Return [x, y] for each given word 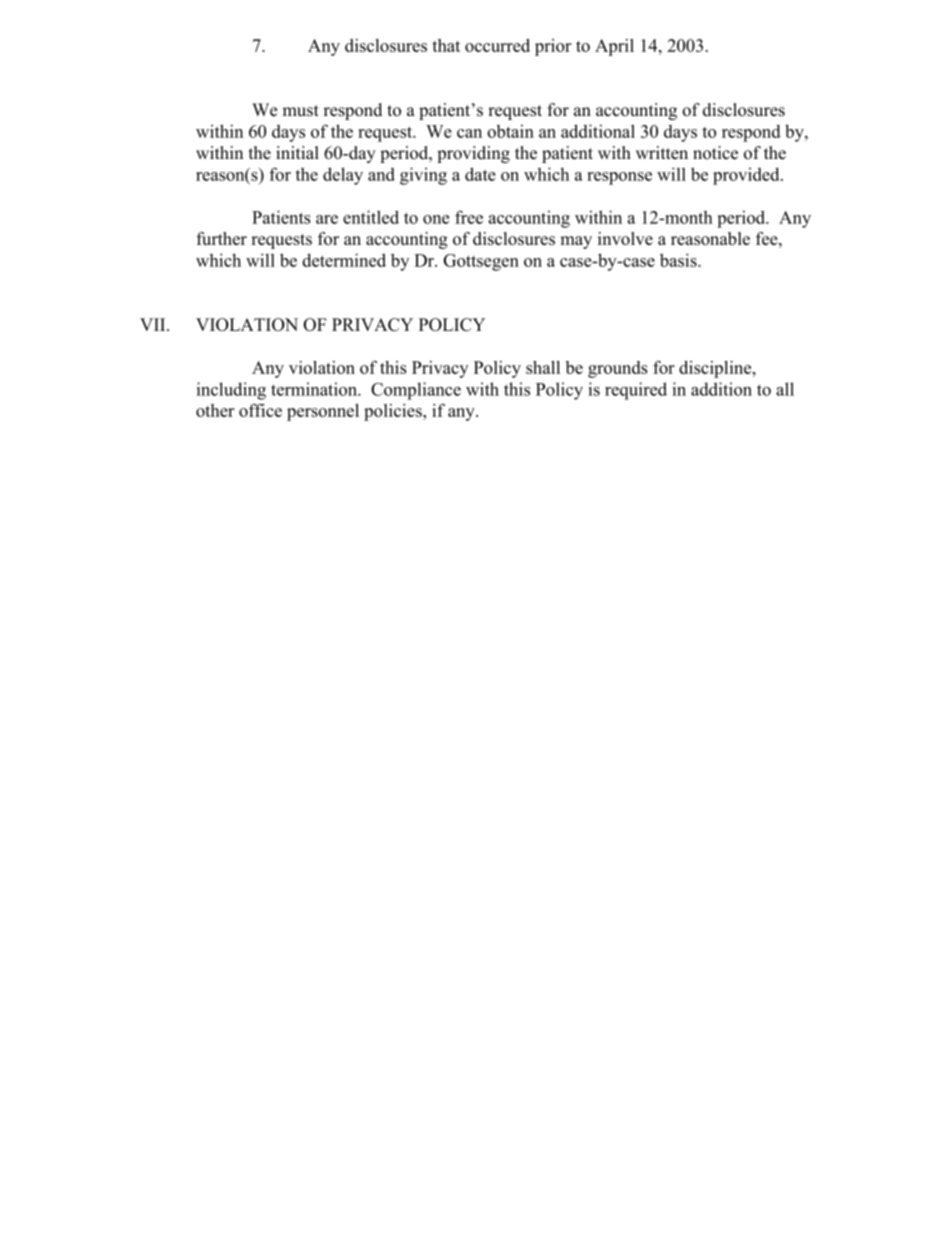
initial [297, 152]
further [221, 238]
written [662, 153]
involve [625, 238]
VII [154, 324]
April [614, 47]
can [469, 133]
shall [543, 367]
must [301, 111]
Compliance [416, 391]
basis [679, 260]
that [446, 45]
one [436, 219]
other [215, 410]
